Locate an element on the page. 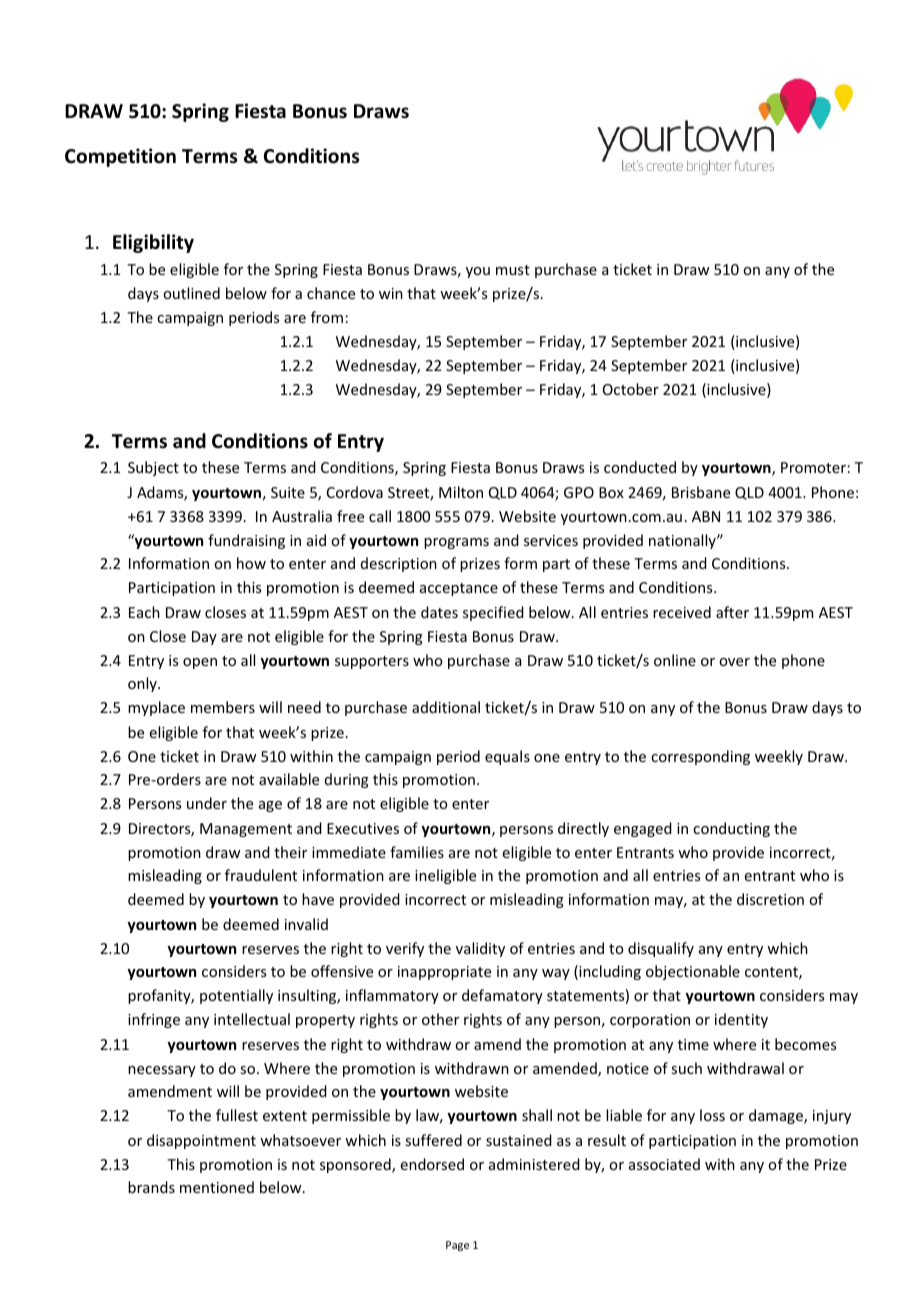 The image size is (924, 1308). Milton is located at coordinates (461, 492).
